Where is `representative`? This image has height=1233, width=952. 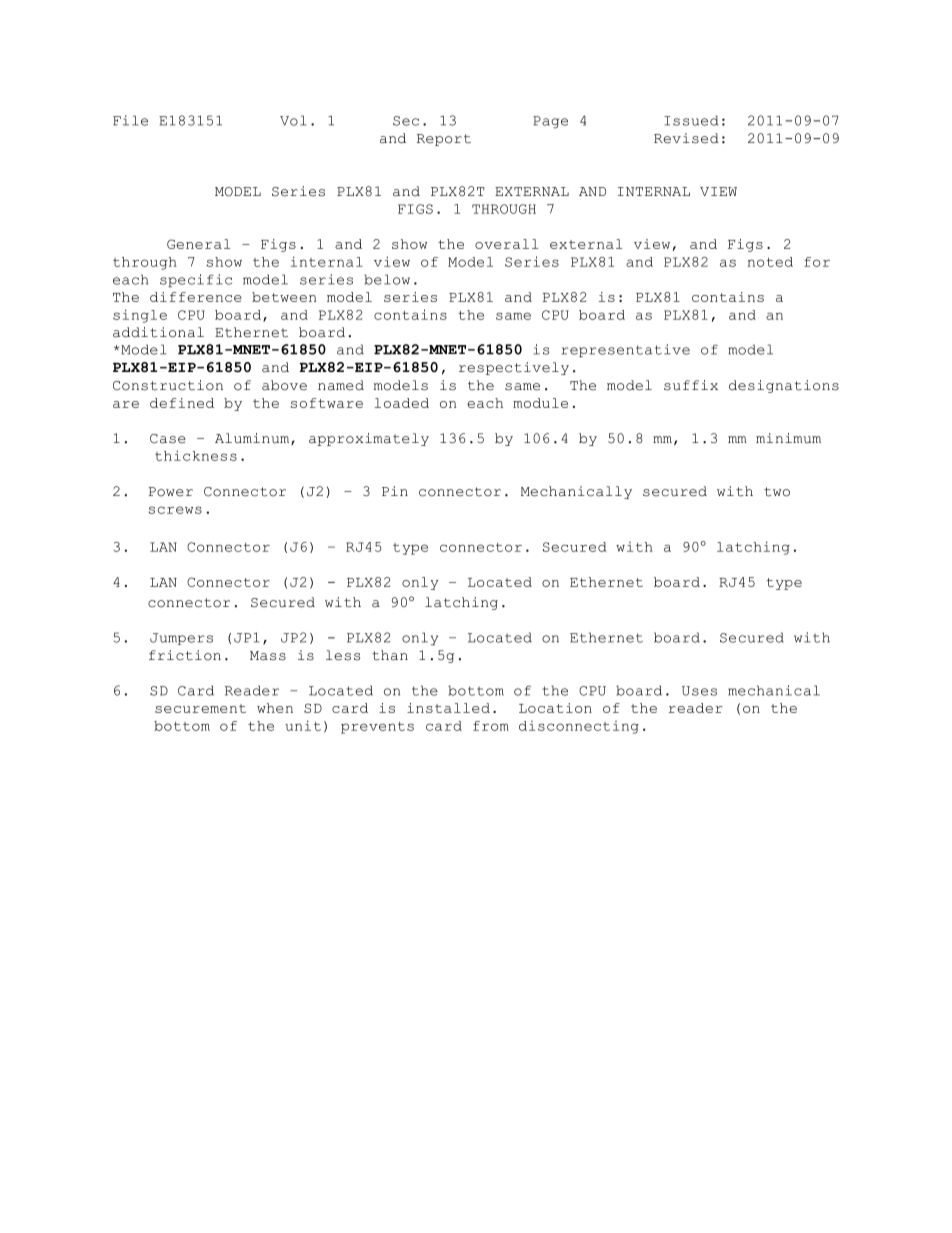
representative is located at coordinates (625, 350).
